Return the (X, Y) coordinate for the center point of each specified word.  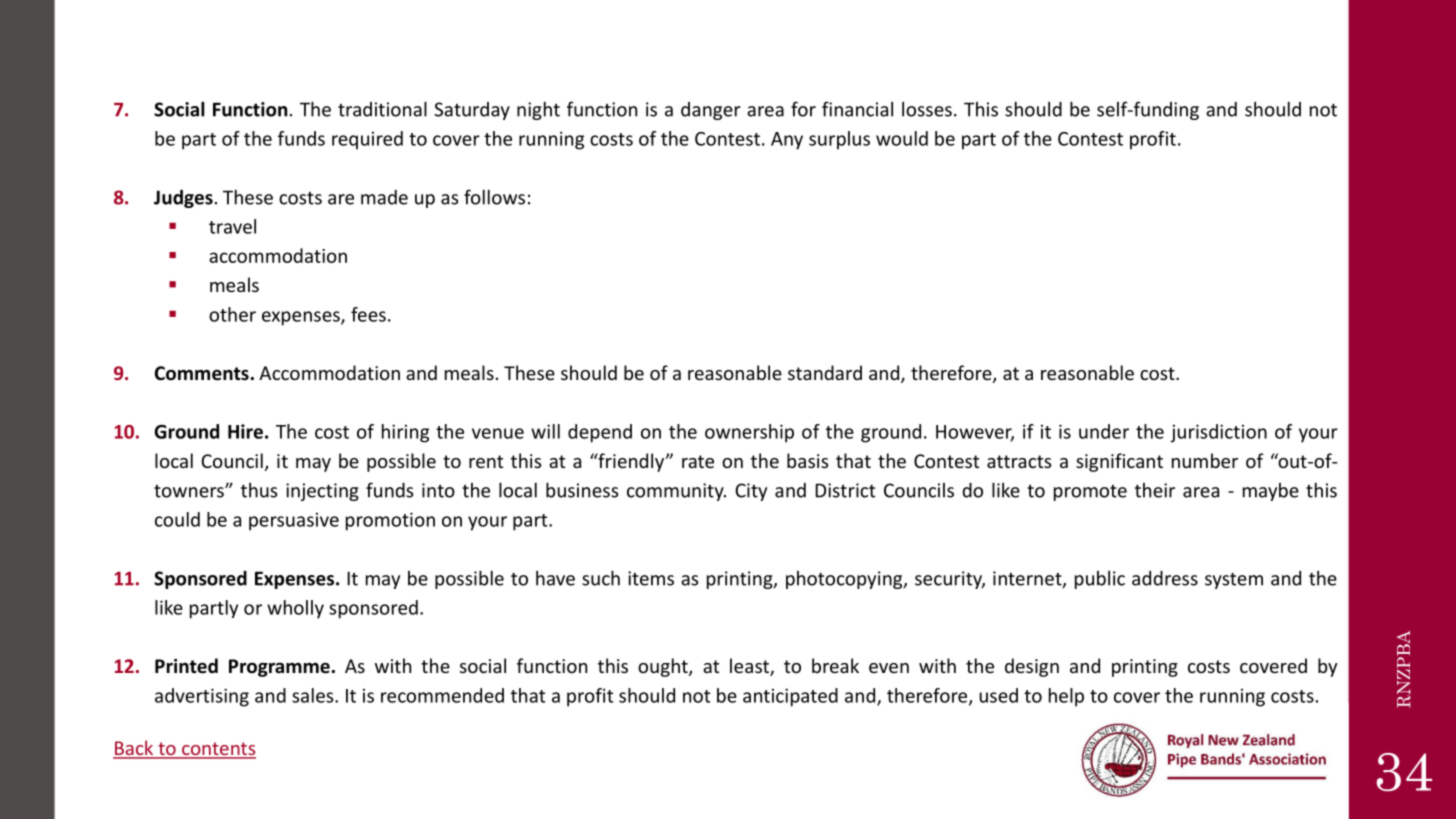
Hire (245, 431)
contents (218, 750)
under (1104, 431)
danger (711, 111)
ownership (749, 433)
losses (927, 109)
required (367, 140)
